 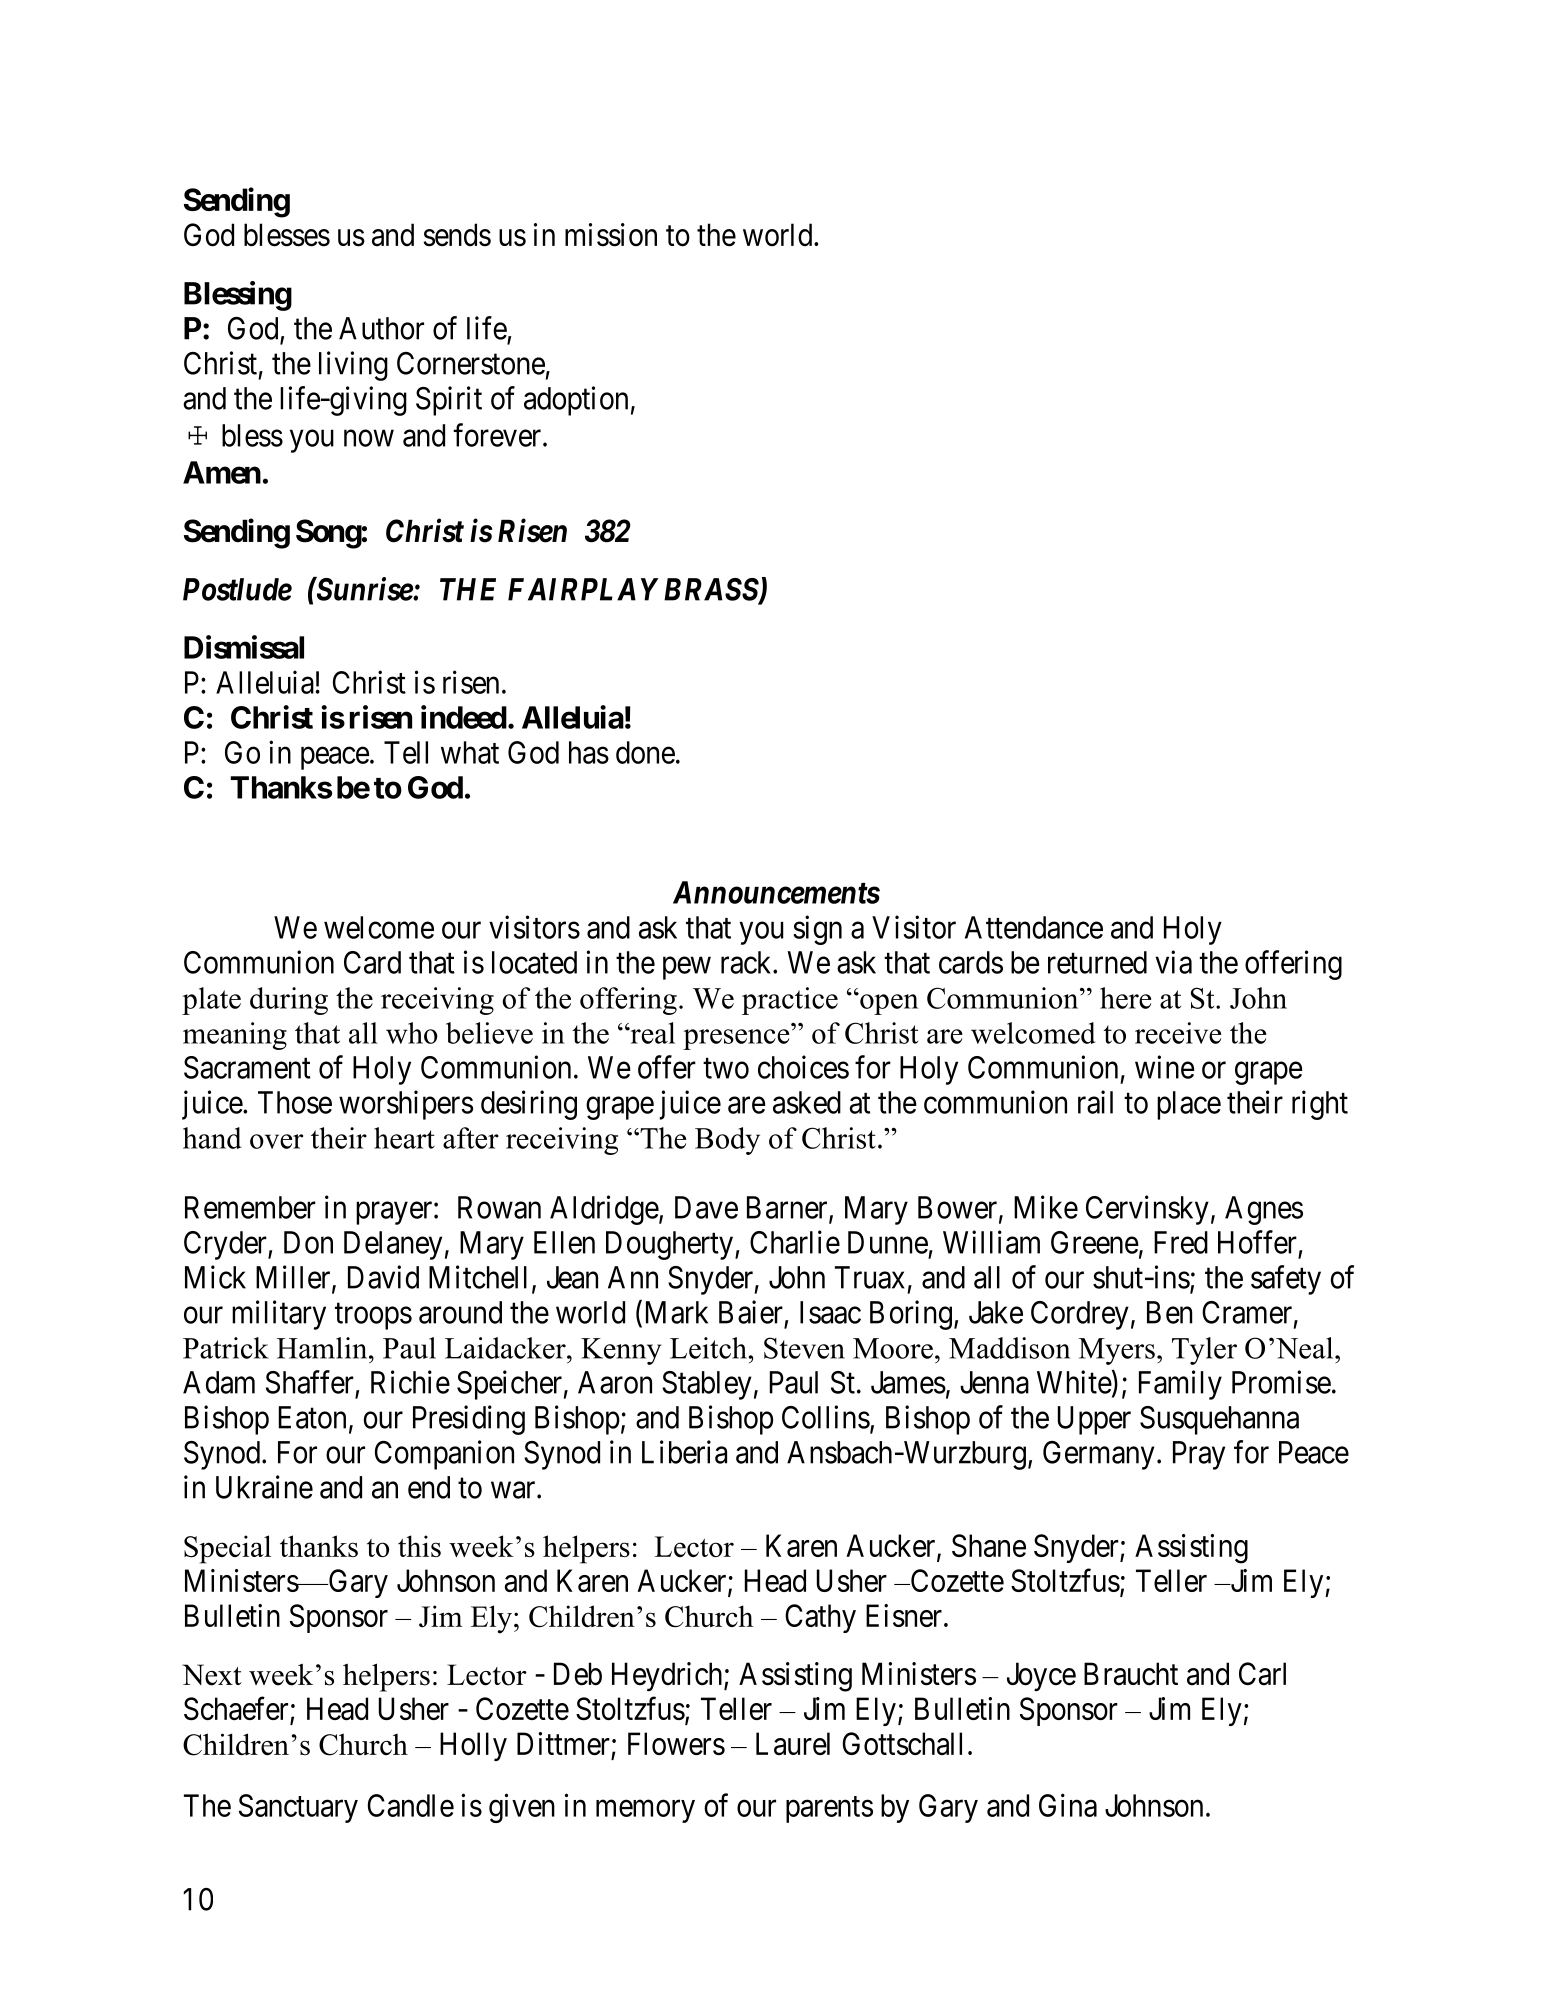 What do you see at coordinates (381, 328) in the screenshot?
I see `Author` at bounding box center [381, 328].
